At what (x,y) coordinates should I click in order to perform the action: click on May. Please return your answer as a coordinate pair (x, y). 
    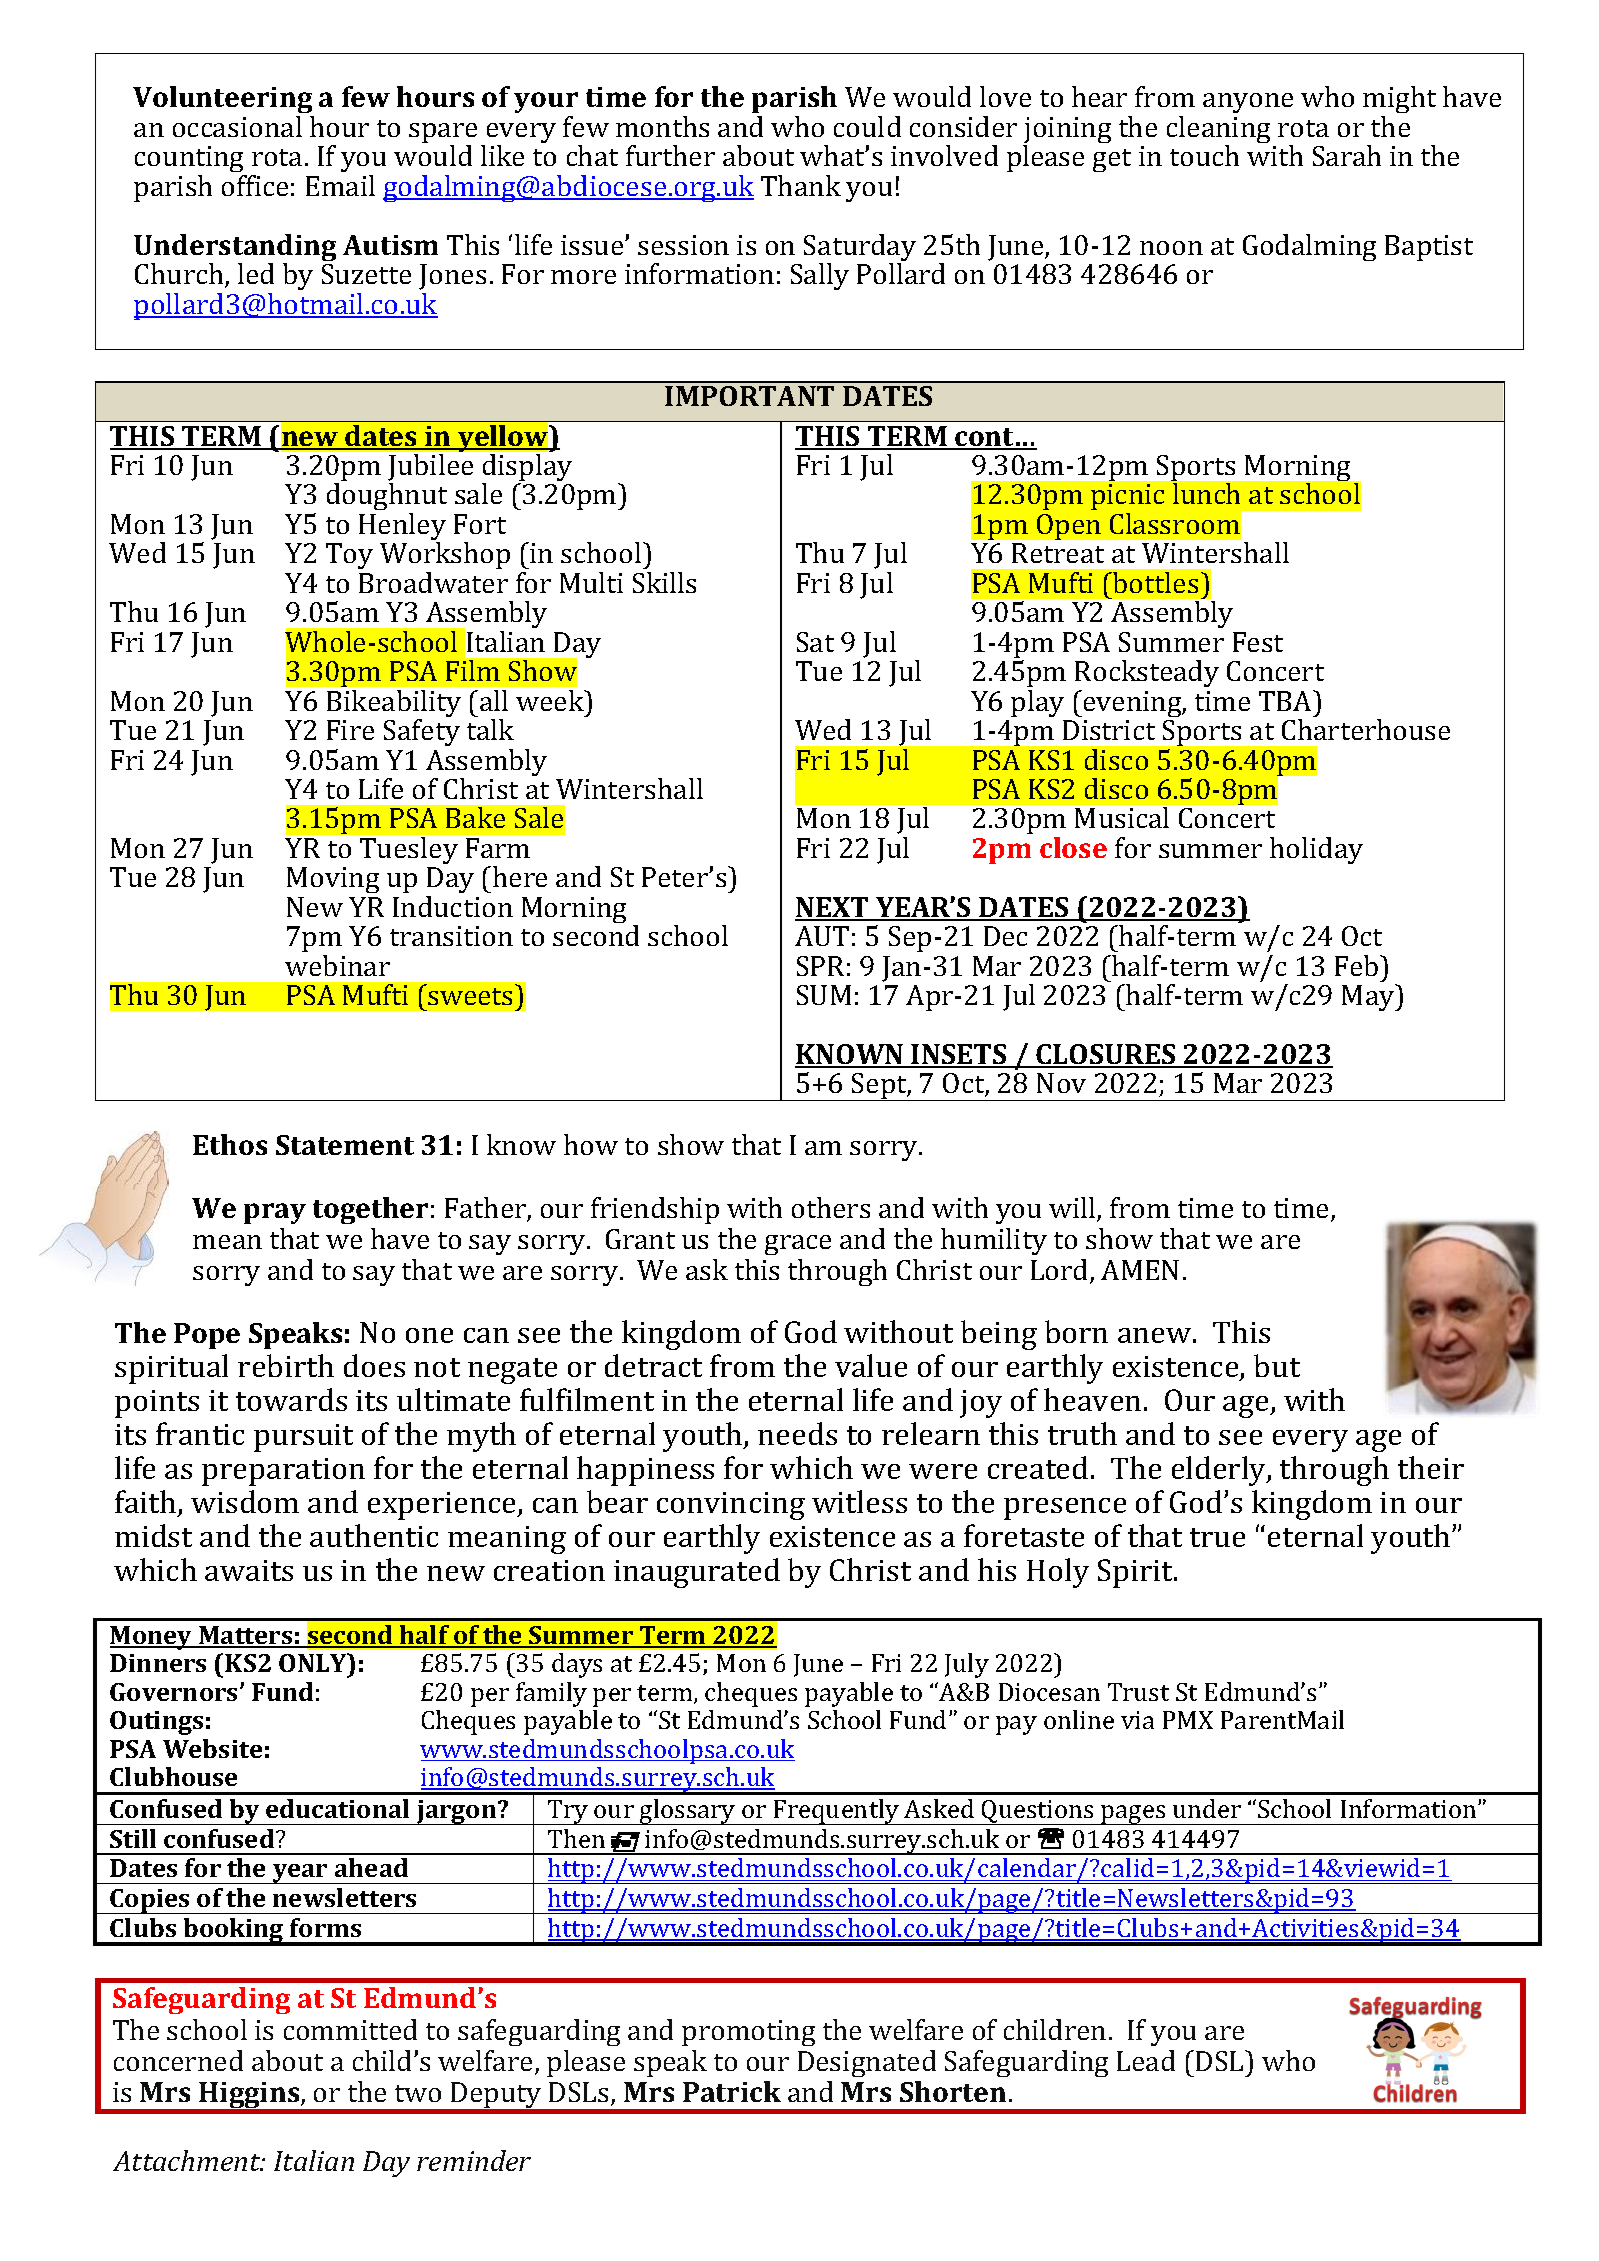
    Looking at the image, I should click on (1369, 997).
